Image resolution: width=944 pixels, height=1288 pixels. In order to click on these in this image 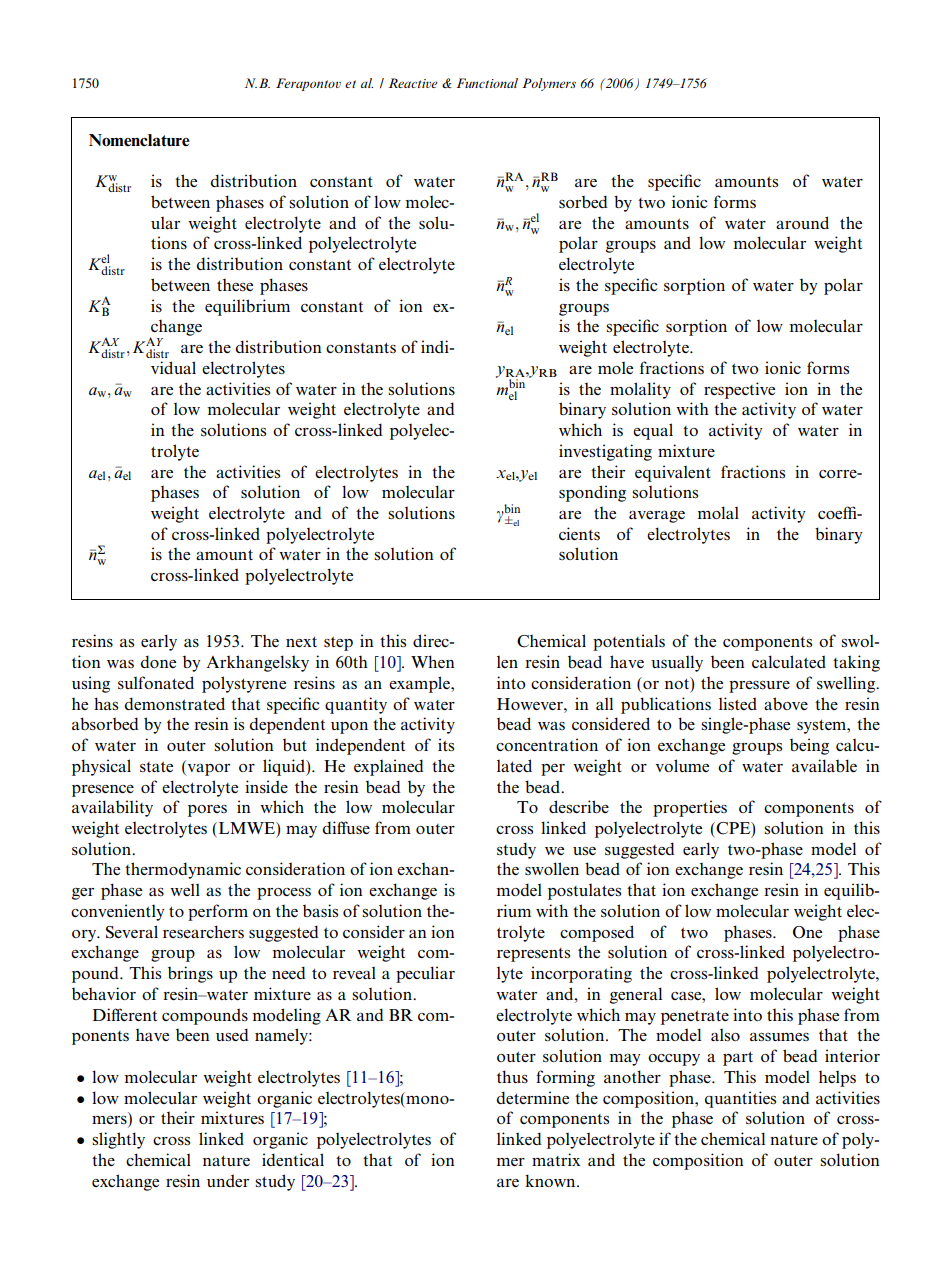, I will do `click(235, 285)`.
